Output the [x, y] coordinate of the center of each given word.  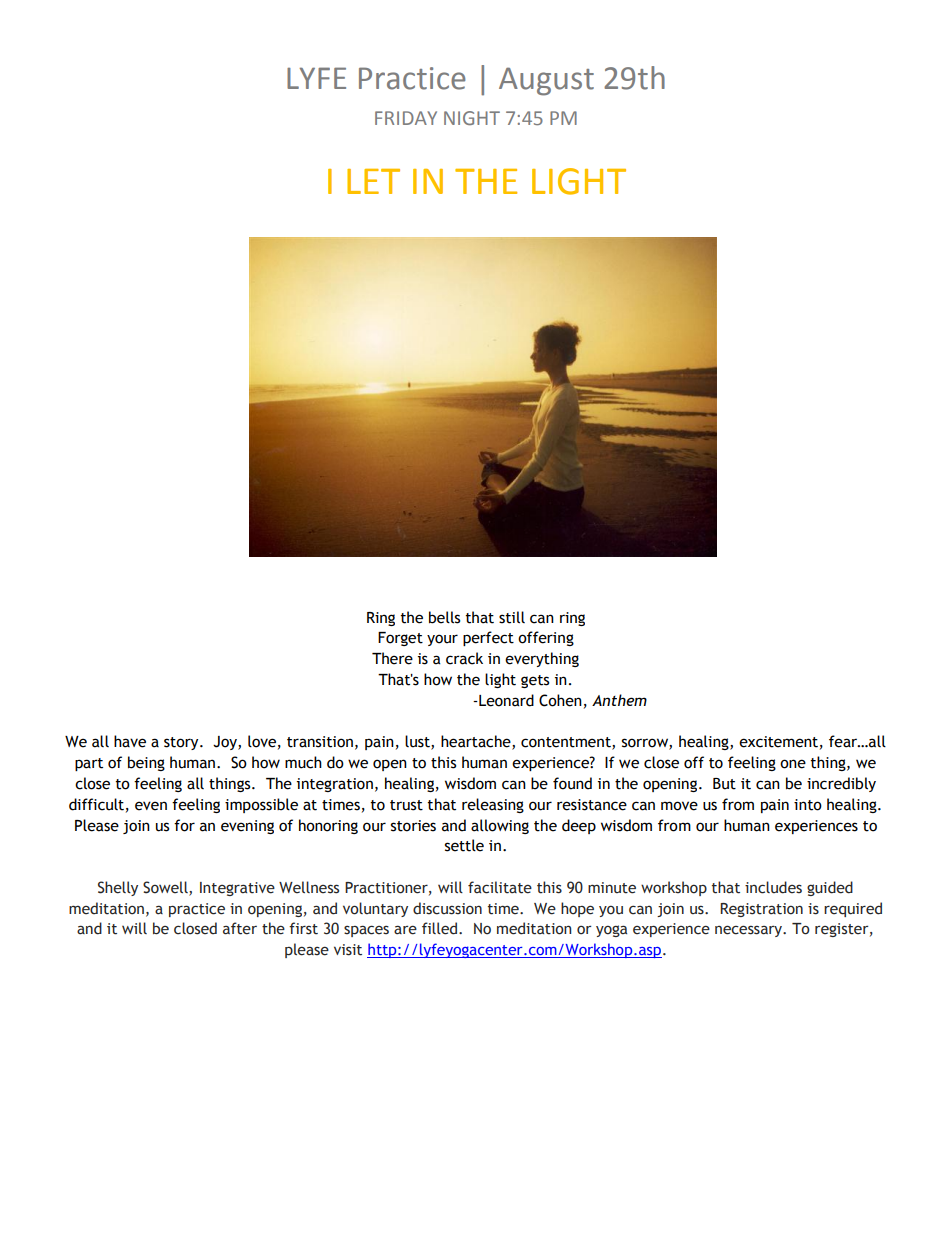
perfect [488, 638]
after [240, 928]
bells [444, 617]
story [182, 743]
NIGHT [472, 118]
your [442, 640]
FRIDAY [406, 118]
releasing [493, 805]
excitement [778, 742]
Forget [400, 639]
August [546, 81]
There [392, 658]
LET [373, 181]
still [512, 617]
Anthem [619, 700]
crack [464, 658]
